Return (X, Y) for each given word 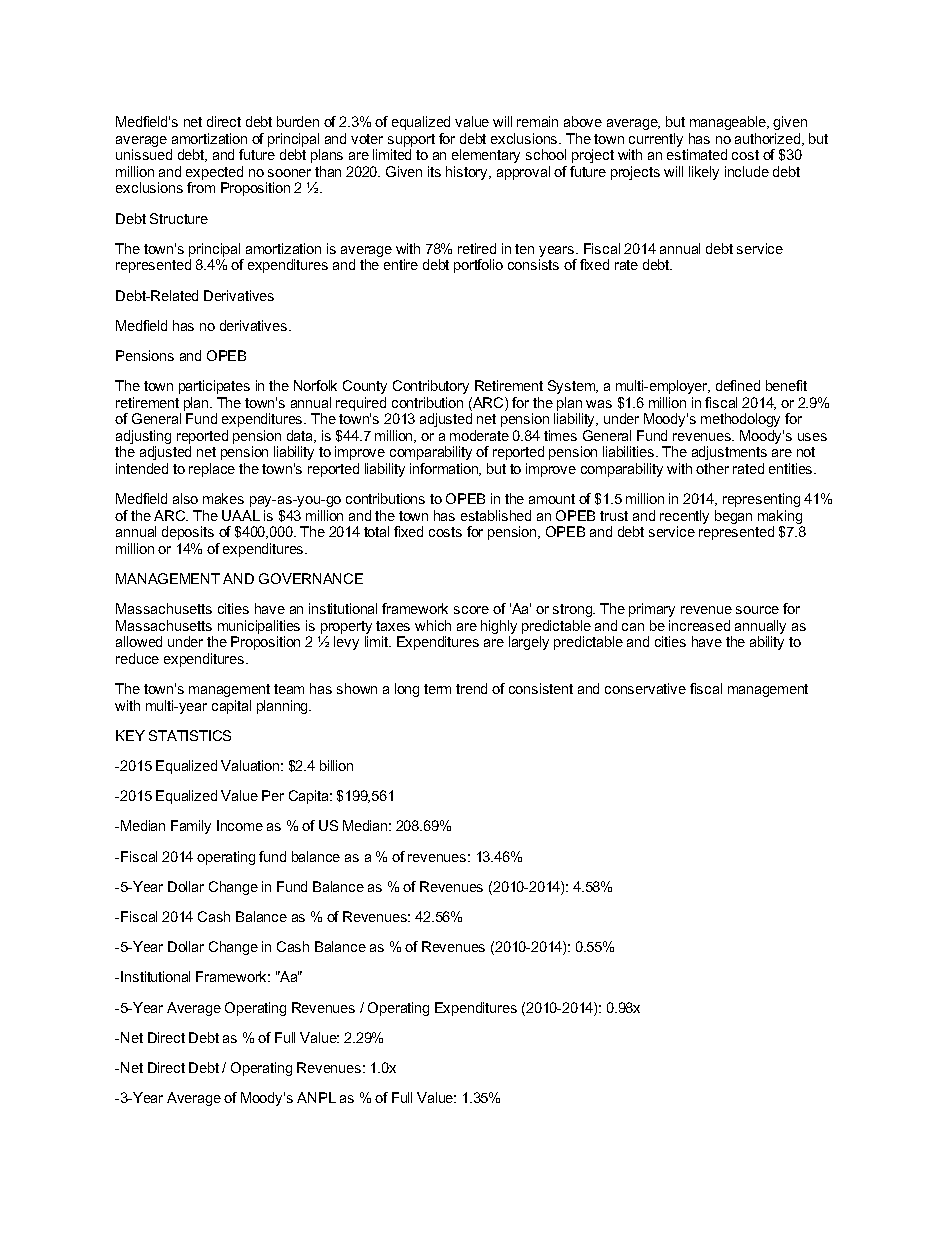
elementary (486, 156)
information (445, 469)
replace (212, 470)
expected (214, 174)
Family (191, 827)
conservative (645, 688)
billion (336, 765)
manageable (729, 123)
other (712, 468)
